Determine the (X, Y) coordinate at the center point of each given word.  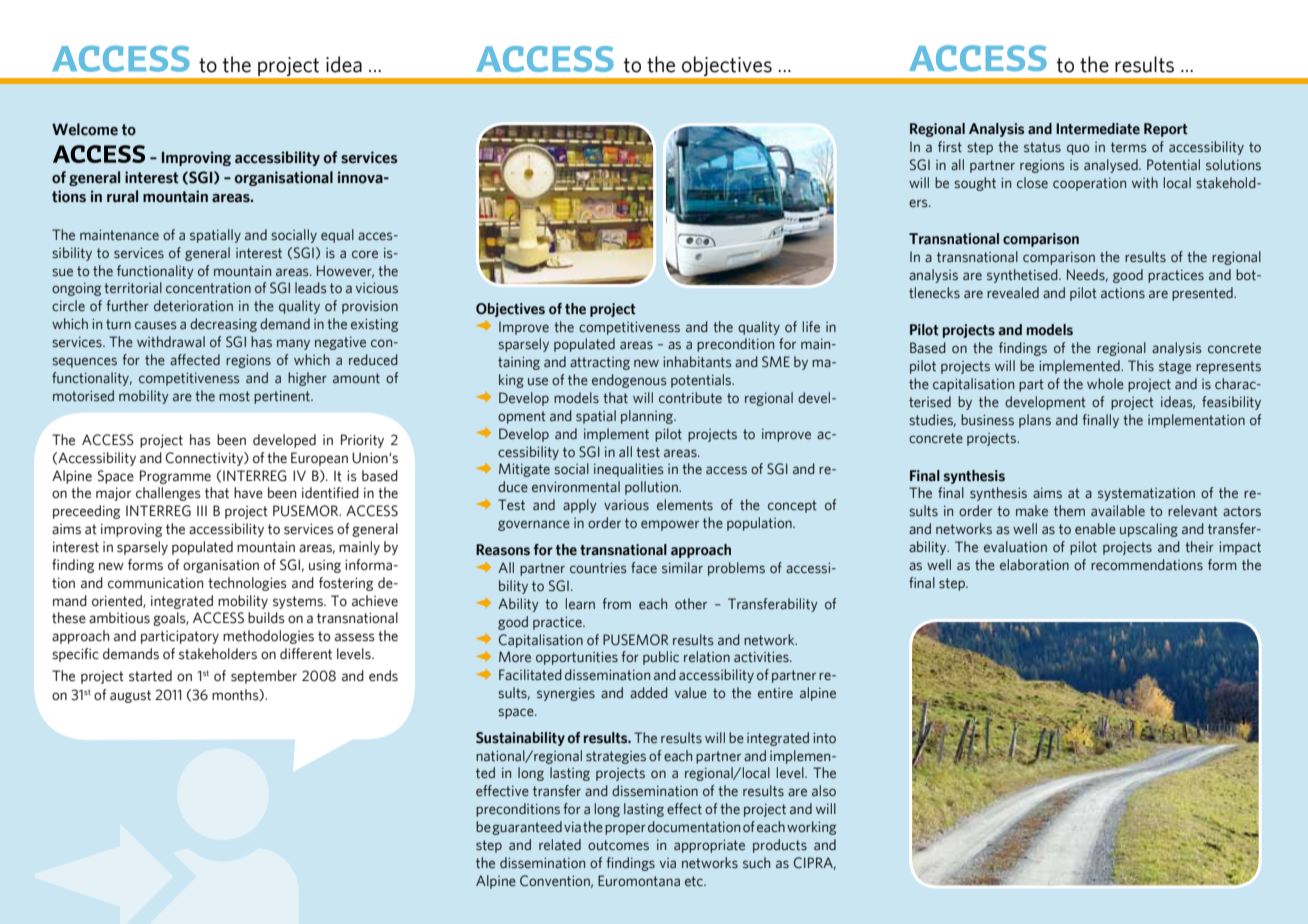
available (1118, 511)
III (202, 510)
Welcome (85, 129)
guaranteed (527, 828)
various (626, 505)
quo (1078, 149)
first (950, 147)
